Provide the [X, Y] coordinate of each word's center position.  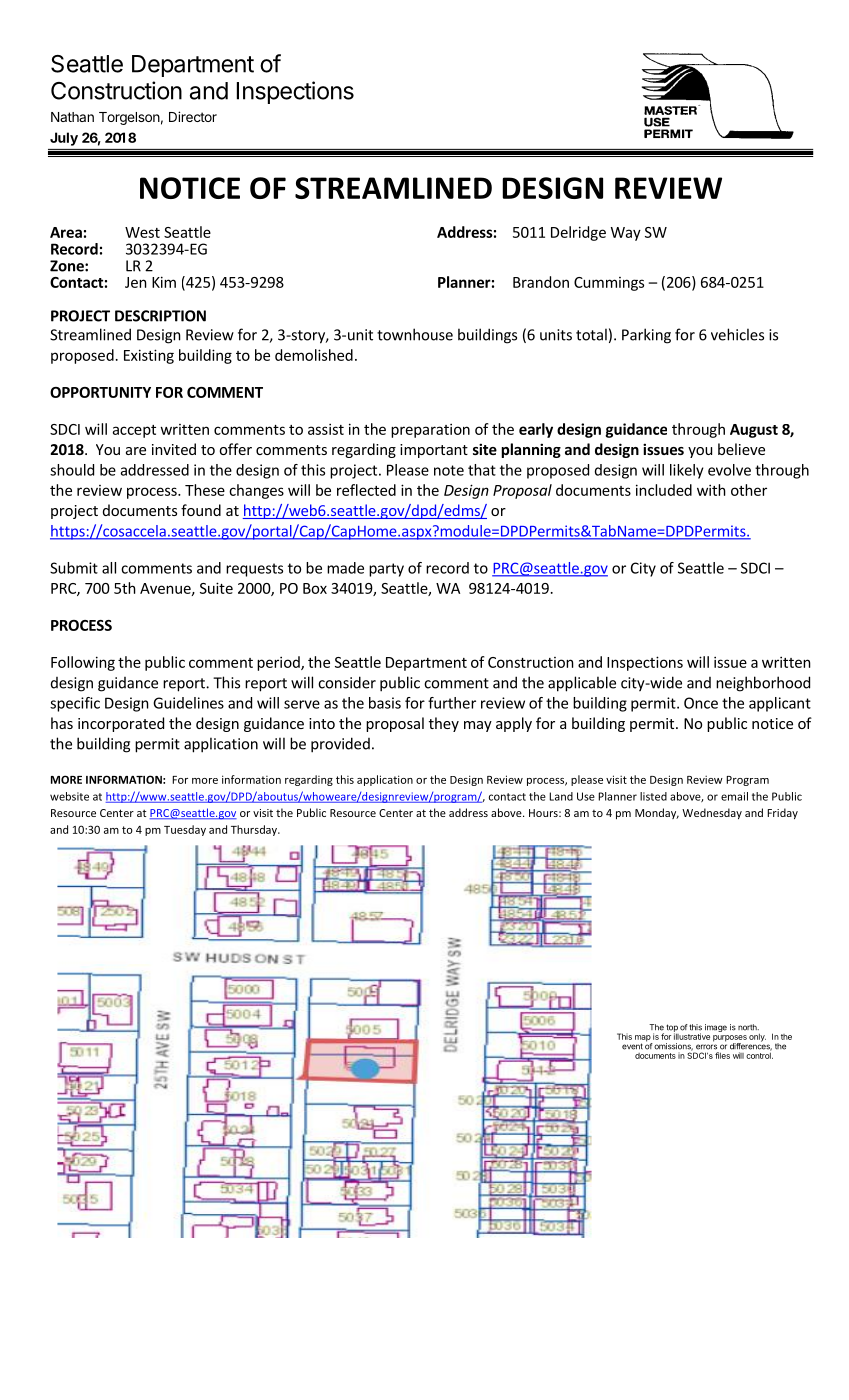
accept [134, 431]
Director [193, 116]
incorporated [121, 724]
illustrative [692, 1035]
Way [626, 234]
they [444, 724]
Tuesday [185, 830]
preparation [430, 430]
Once [701, 703]
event [632, 1046]
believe [741, 449]
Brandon [541, 282]
